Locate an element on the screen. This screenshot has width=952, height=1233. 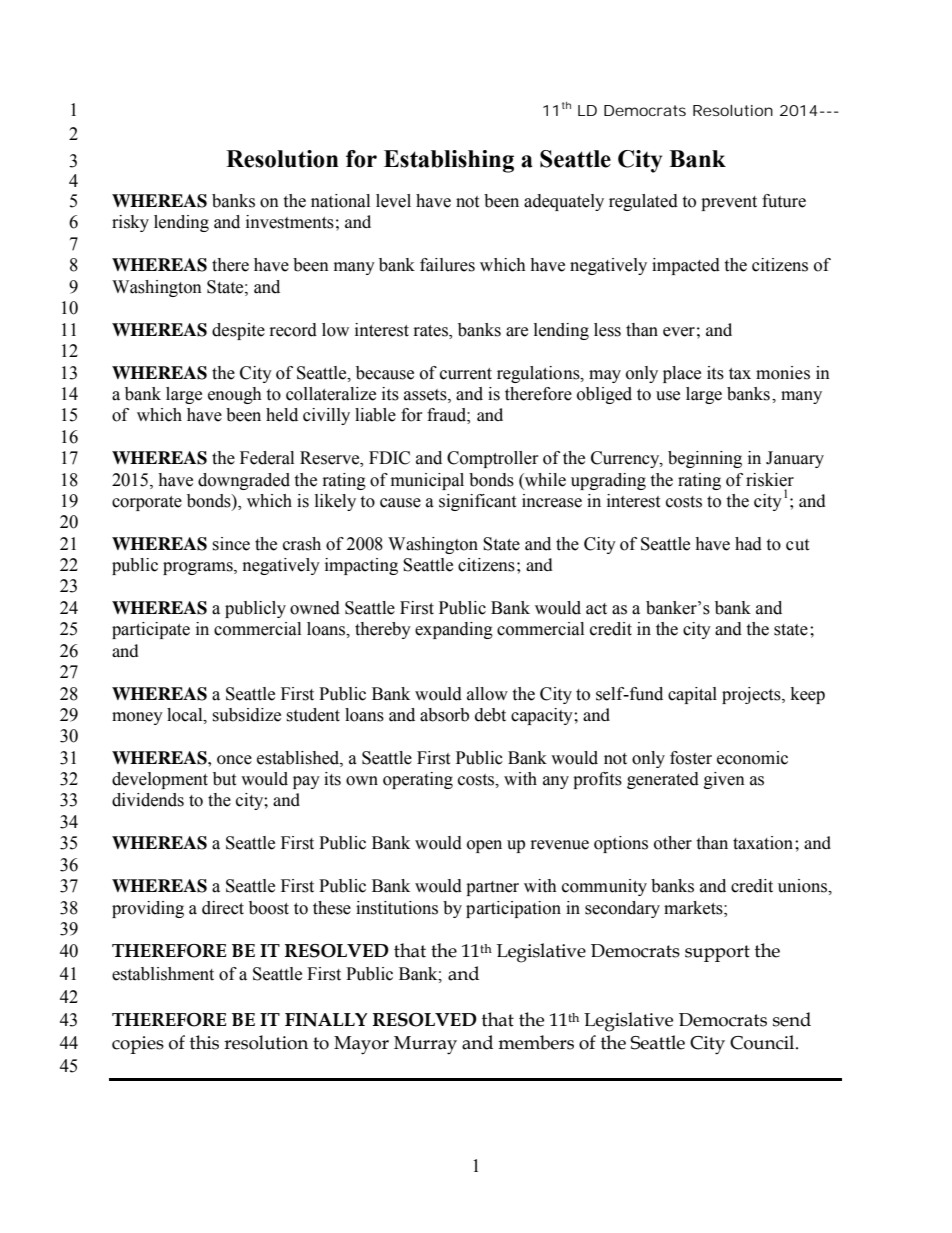
investments is located at coordinates (290, 222).
